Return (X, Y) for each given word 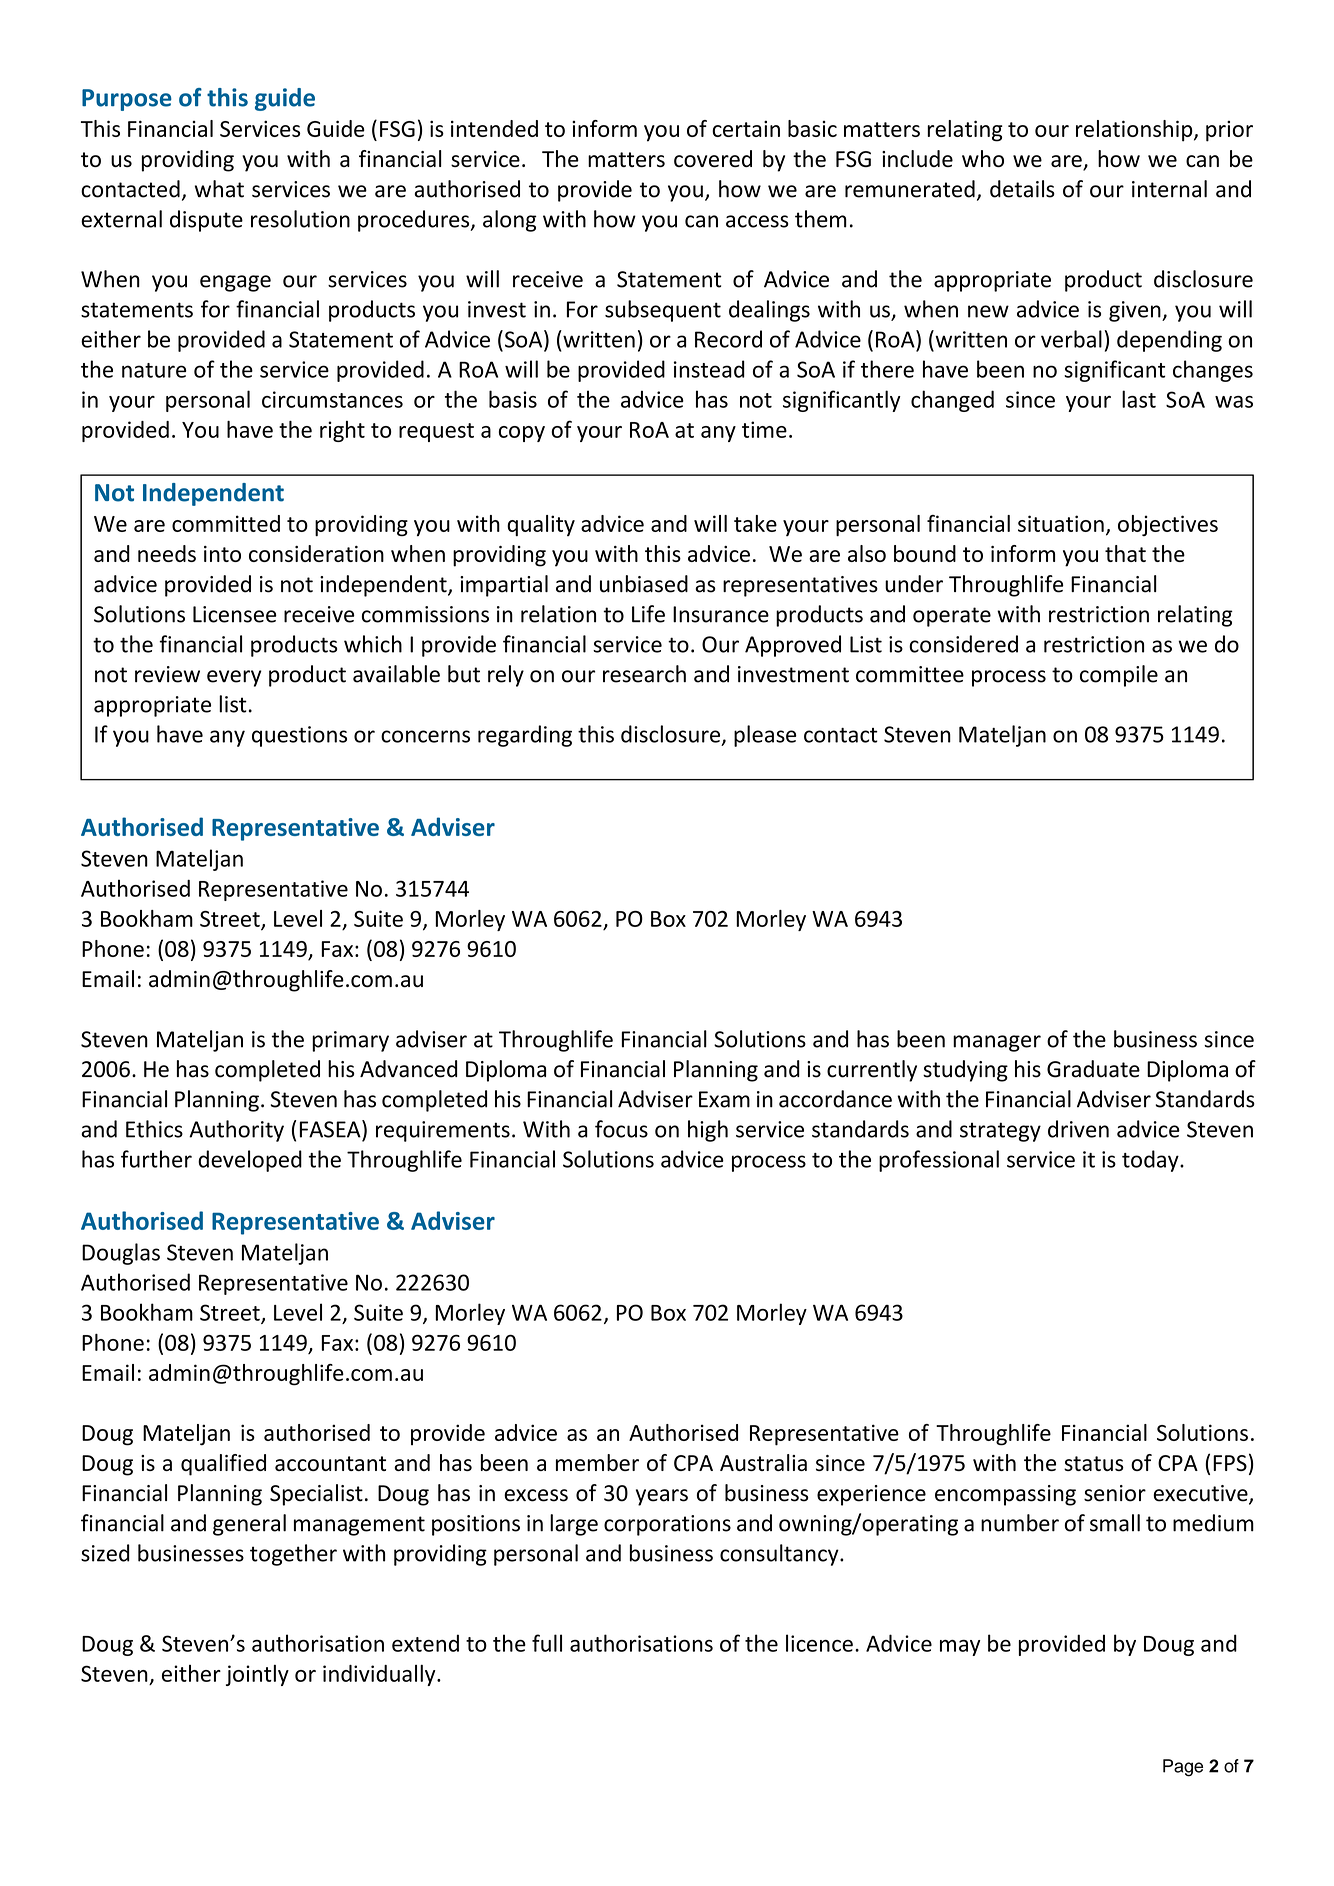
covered (713, 158)
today (1151, 1161)
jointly (257, 1675)
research (644, 674)
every (234, 678)
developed (250, 1161)
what (219, 189)
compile (1119, 676)
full (547, 1643)
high (708, 1131)
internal (1169, 189)
